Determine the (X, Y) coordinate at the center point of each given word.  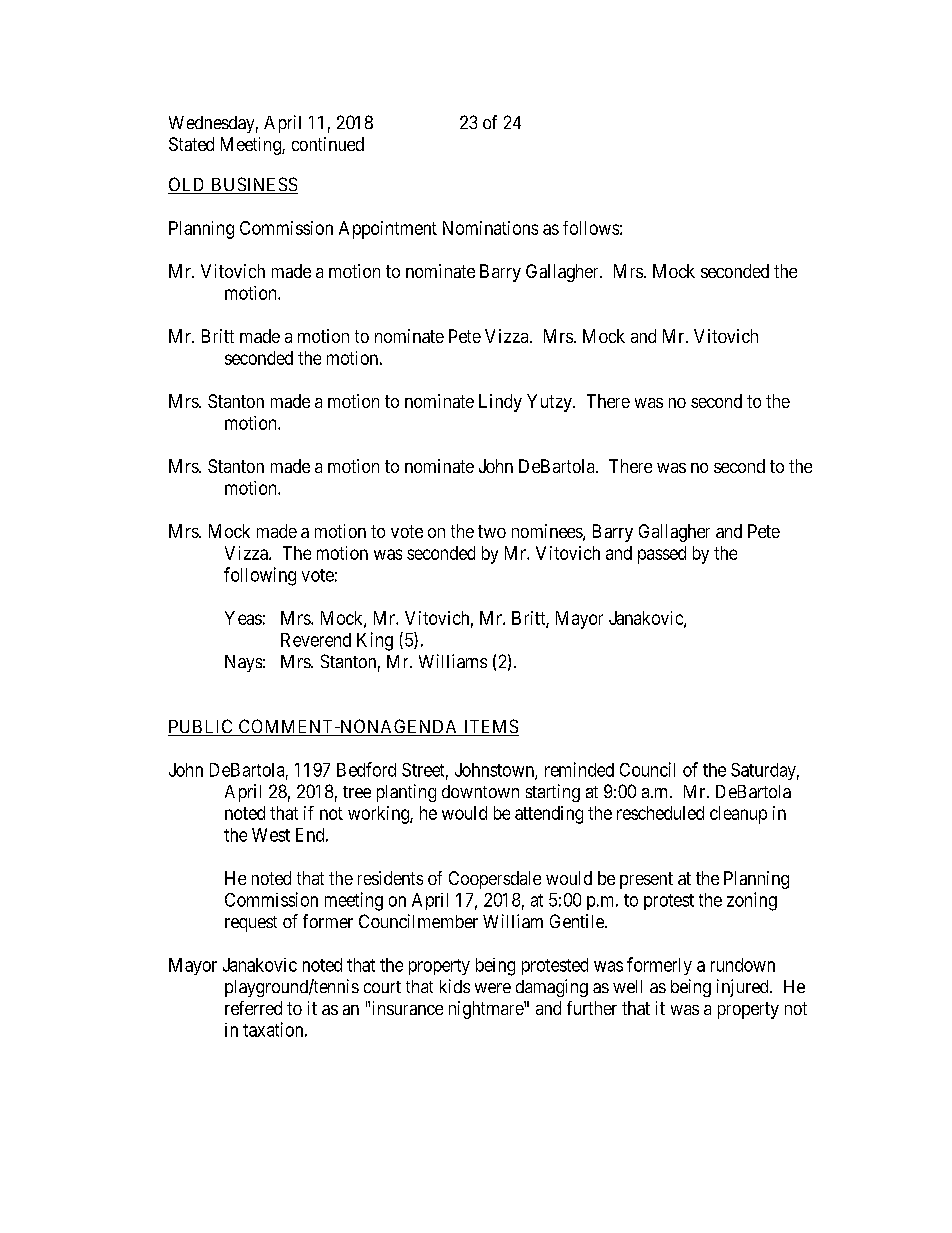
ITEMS (490, 727)
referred (253, 1008)
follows (591, 228)
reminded (579, 769)
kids (455, 986)
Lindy (500, 403)
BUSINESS (253, 185)
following (260, 576)
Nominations (490, 228)
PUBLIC (201, 727)
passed (662, 555)
